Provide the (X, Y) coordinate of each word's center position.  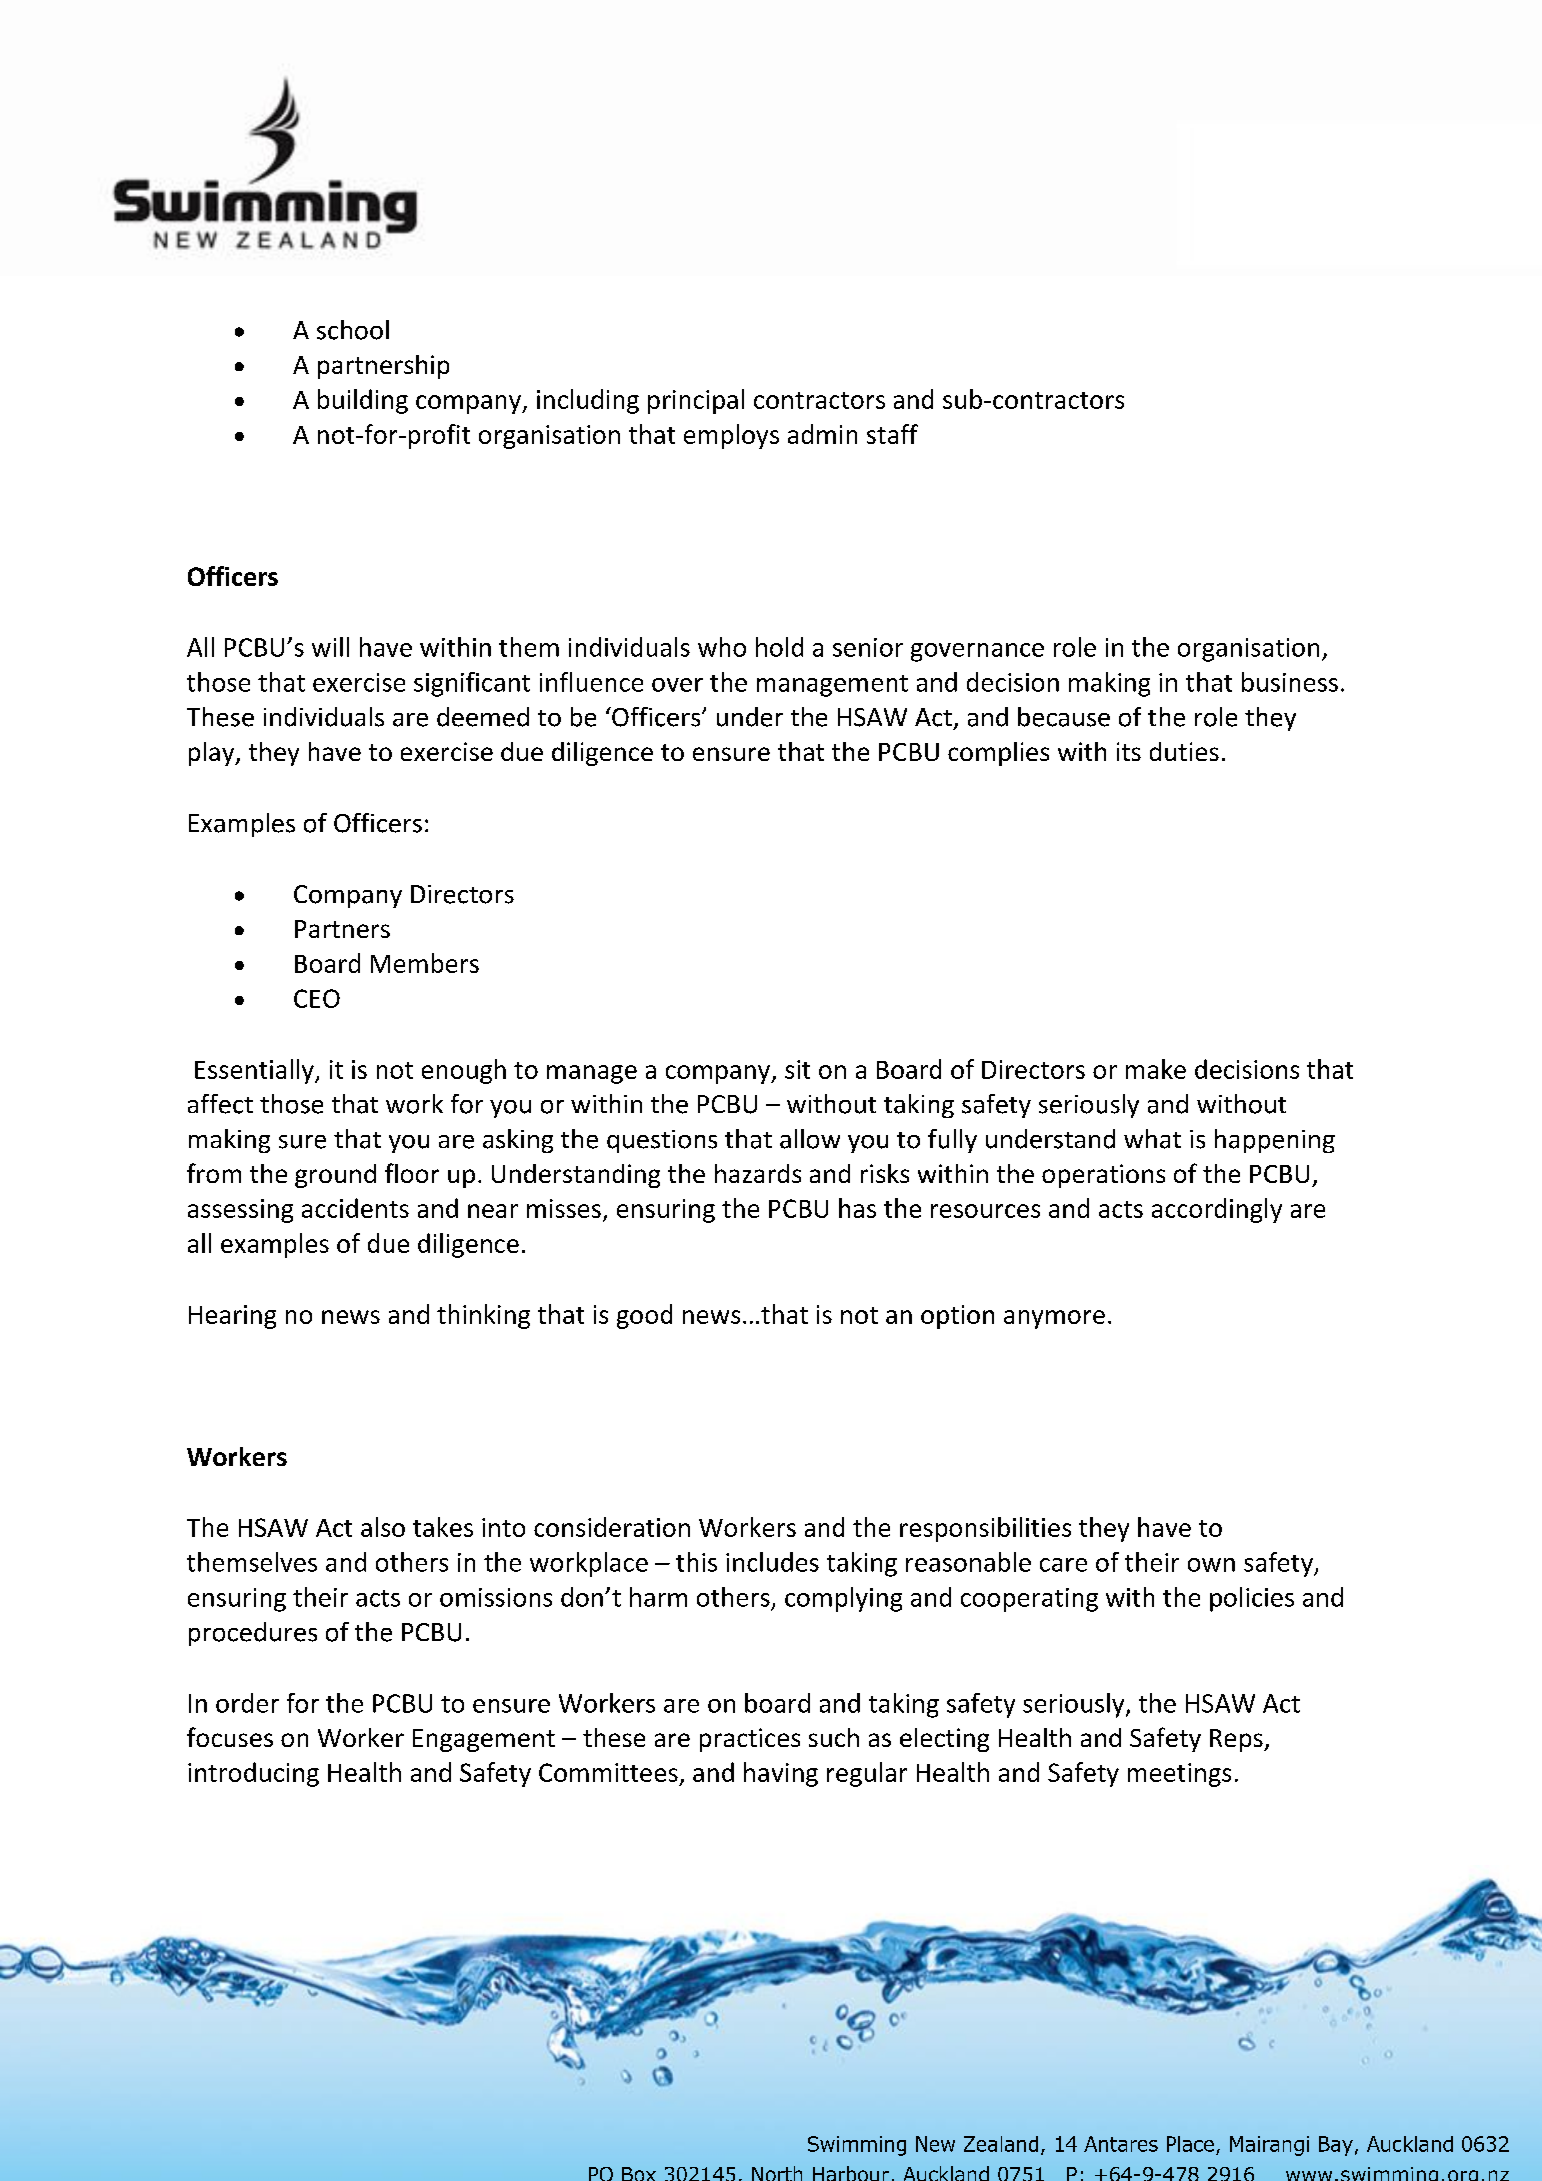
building (363, 401)
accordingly (1217, 1210)
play (213, 754)
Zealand (1001, 2144)
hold (779, 647)
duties (1184, 751)
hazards (758, 1173)
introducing (253, 1774)
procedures (253, 1634)
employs (731, 436)
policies (1252, 1599)
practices (750, 1740)
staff (892, 434)
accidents (355, 1208)
